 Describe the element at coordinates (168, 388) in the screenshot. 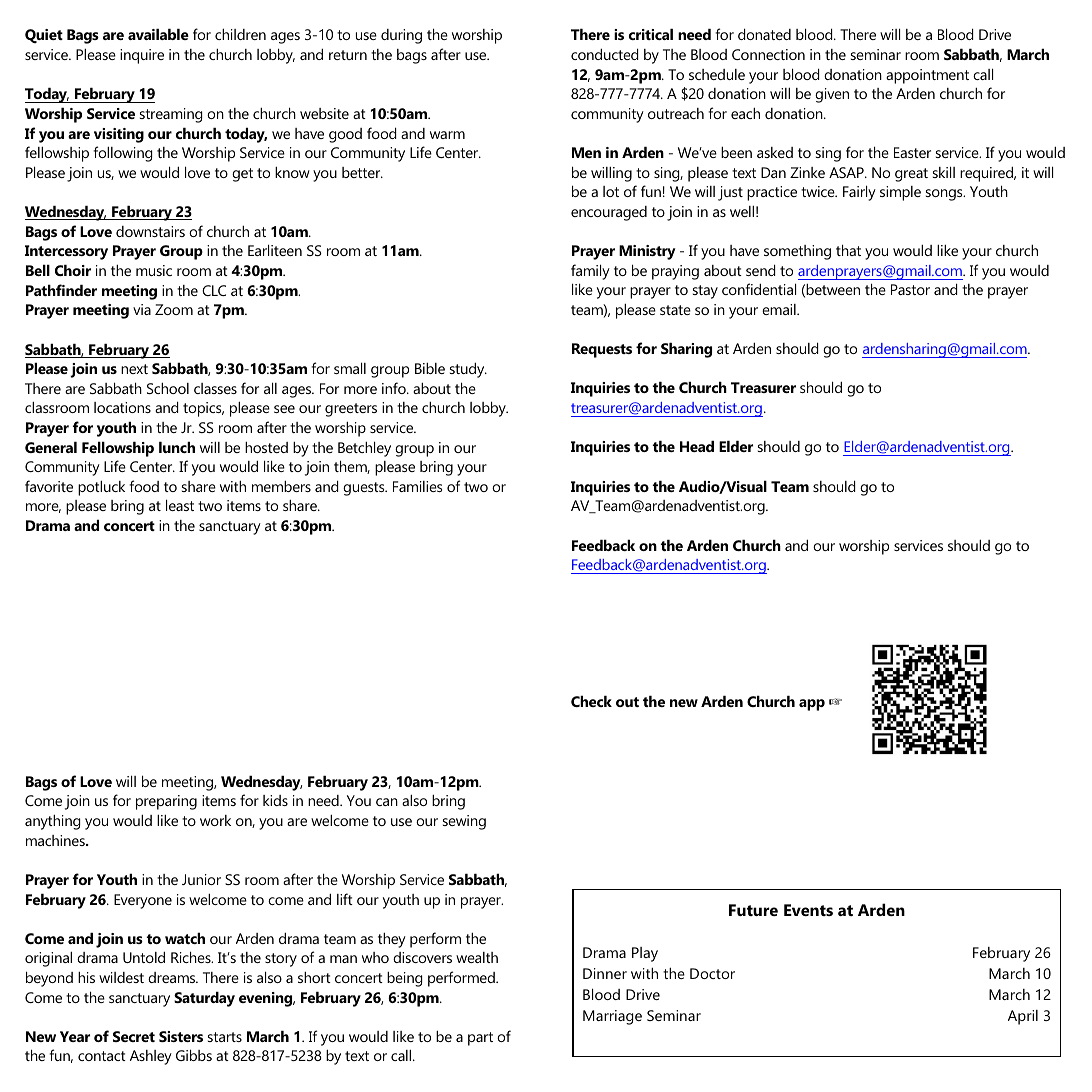

I see `School` at that location.
